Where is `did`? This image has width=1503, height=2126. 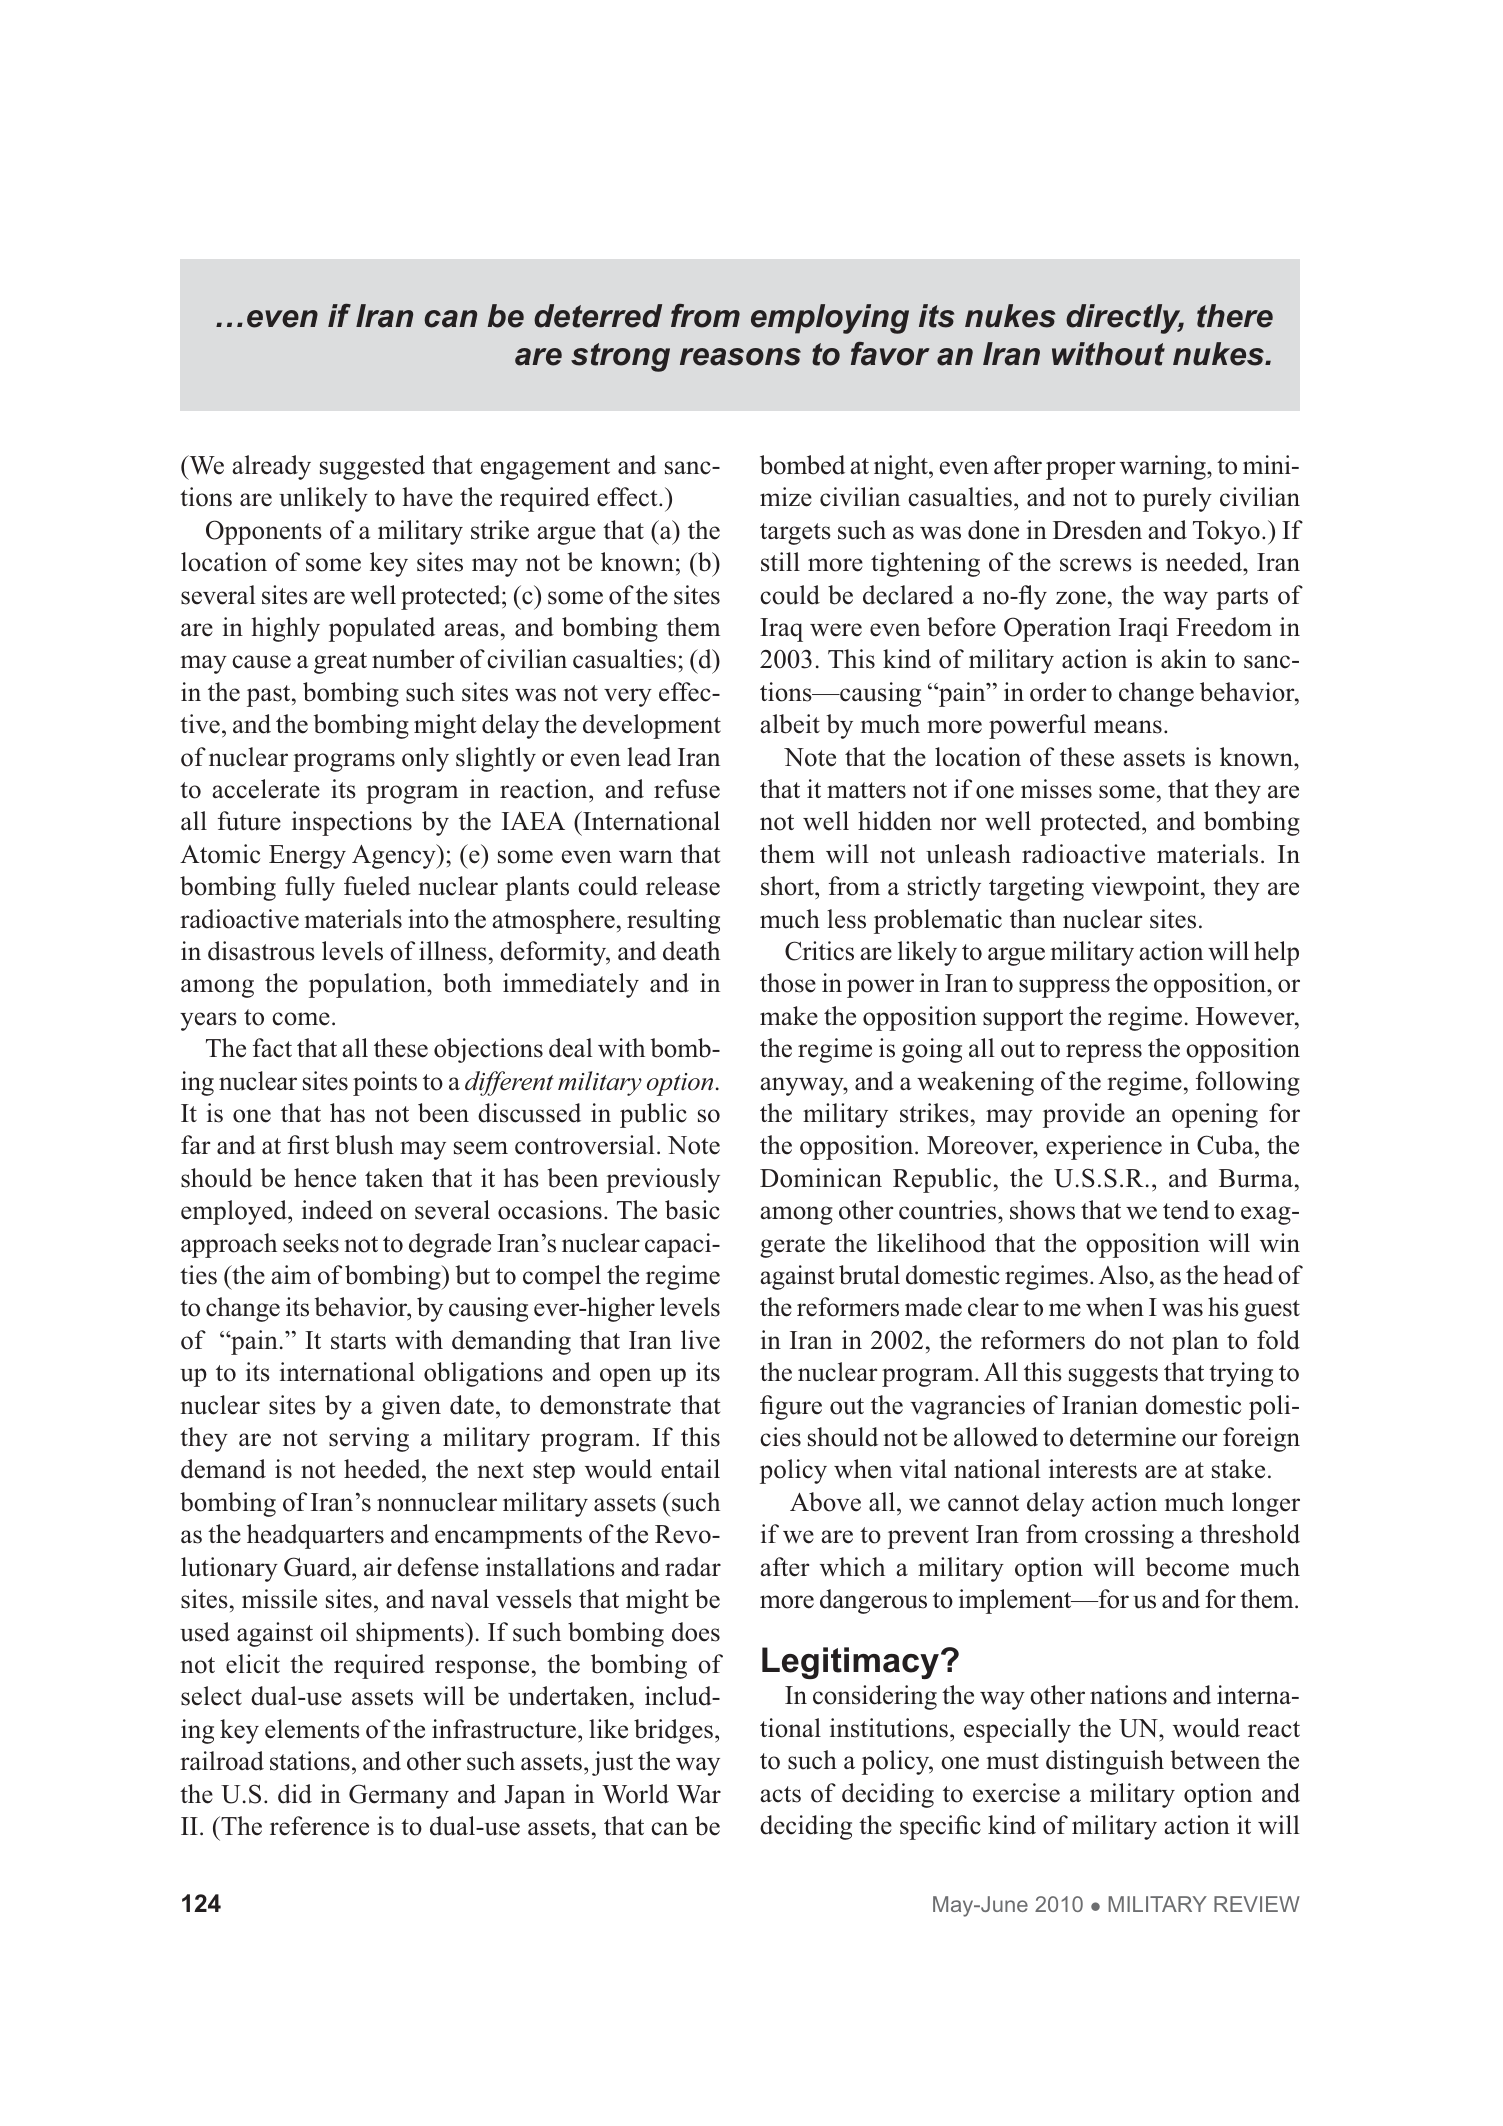 did is located at coordinates (295, 1794).
